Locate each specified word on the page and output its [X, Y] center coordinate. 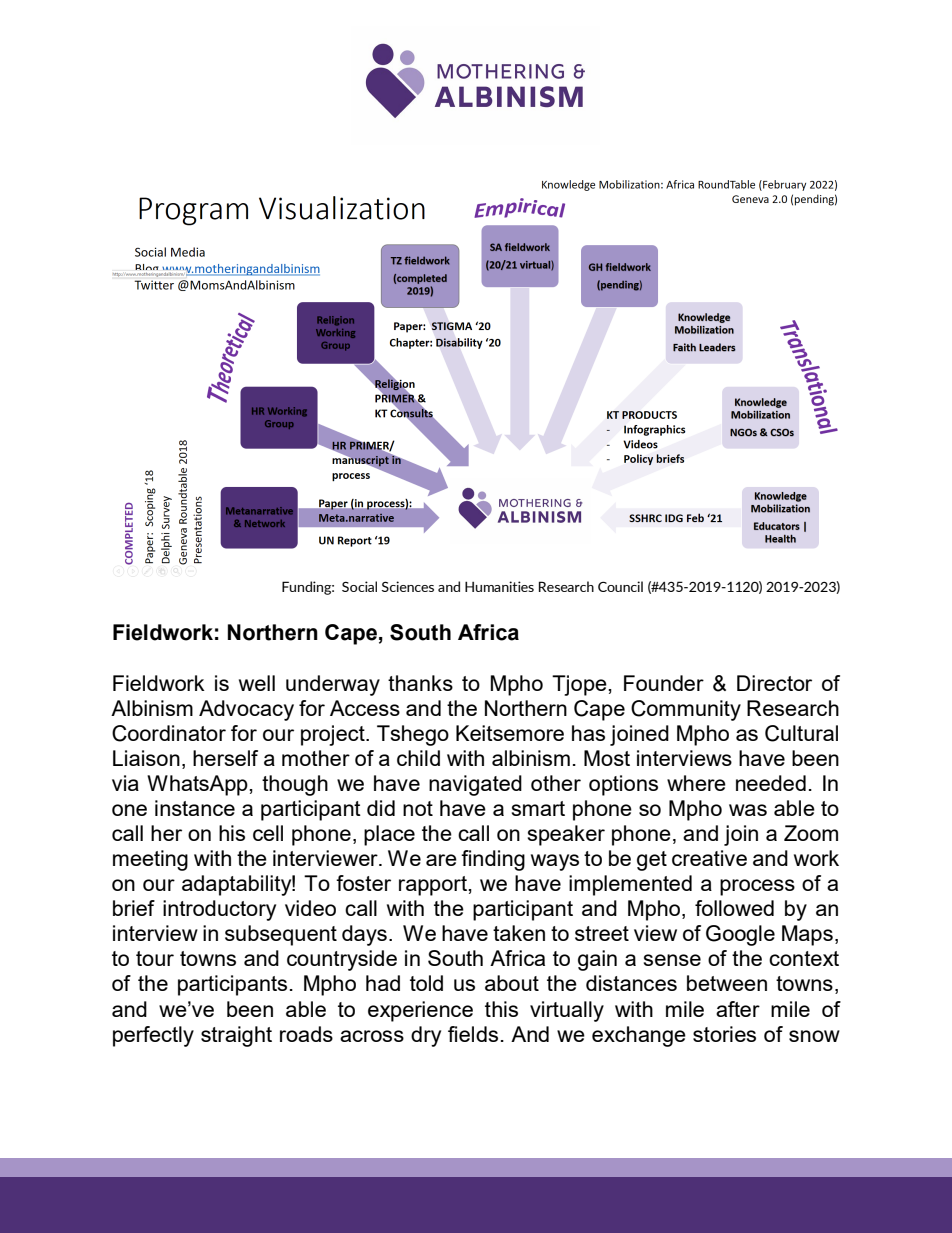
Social [359, 586]
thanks [420, 683]
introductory [219, 910]
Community [686, 710]
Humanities [499, 586]
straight [236, 1036]
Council [620, 586]
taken [519, 933]
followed [734, 908]
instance [195, 808]
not [418, 808]
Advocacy [246, 710]
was [748, 810]
